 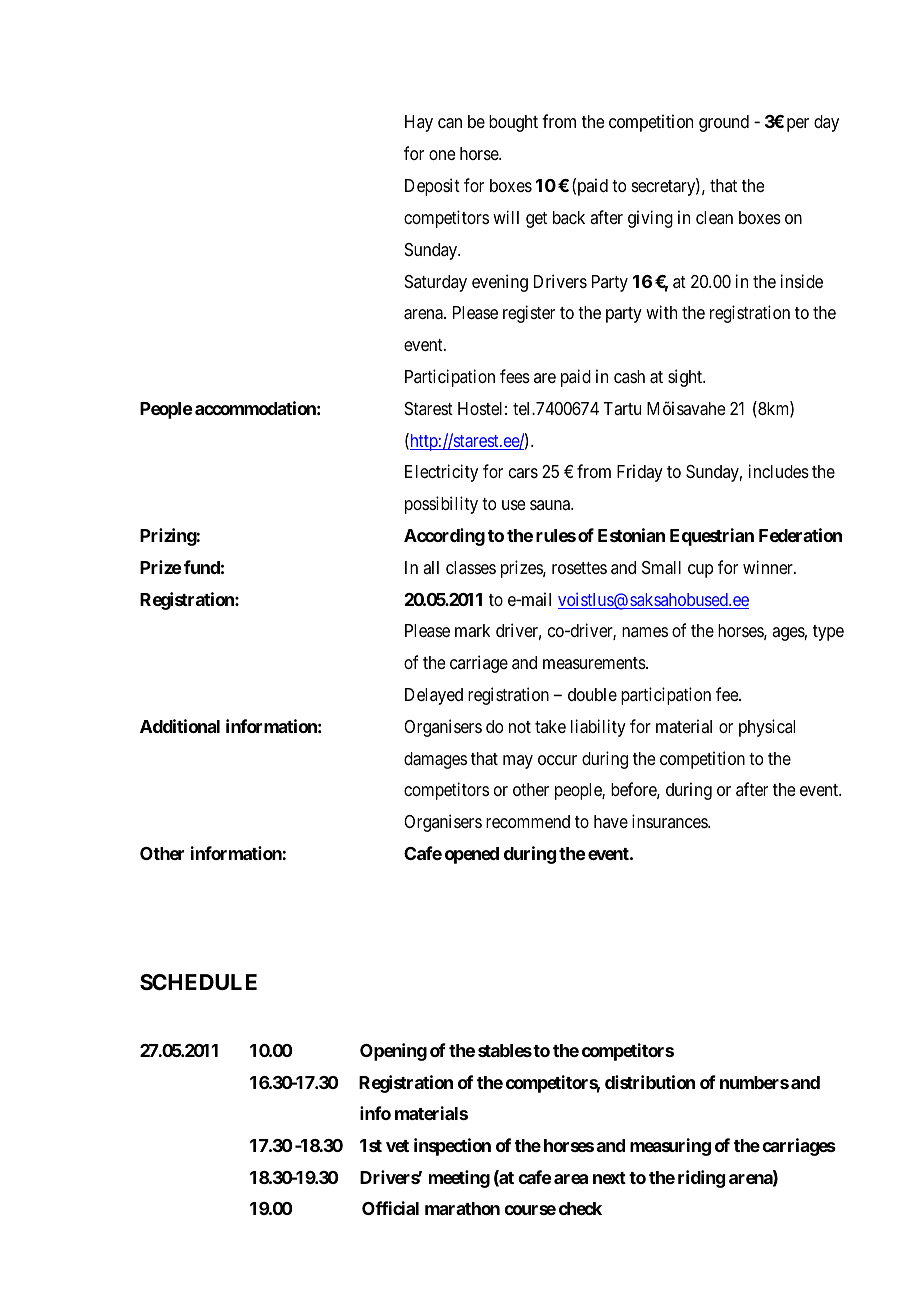 I want to click on Official, so click(x=390, y=1208).
